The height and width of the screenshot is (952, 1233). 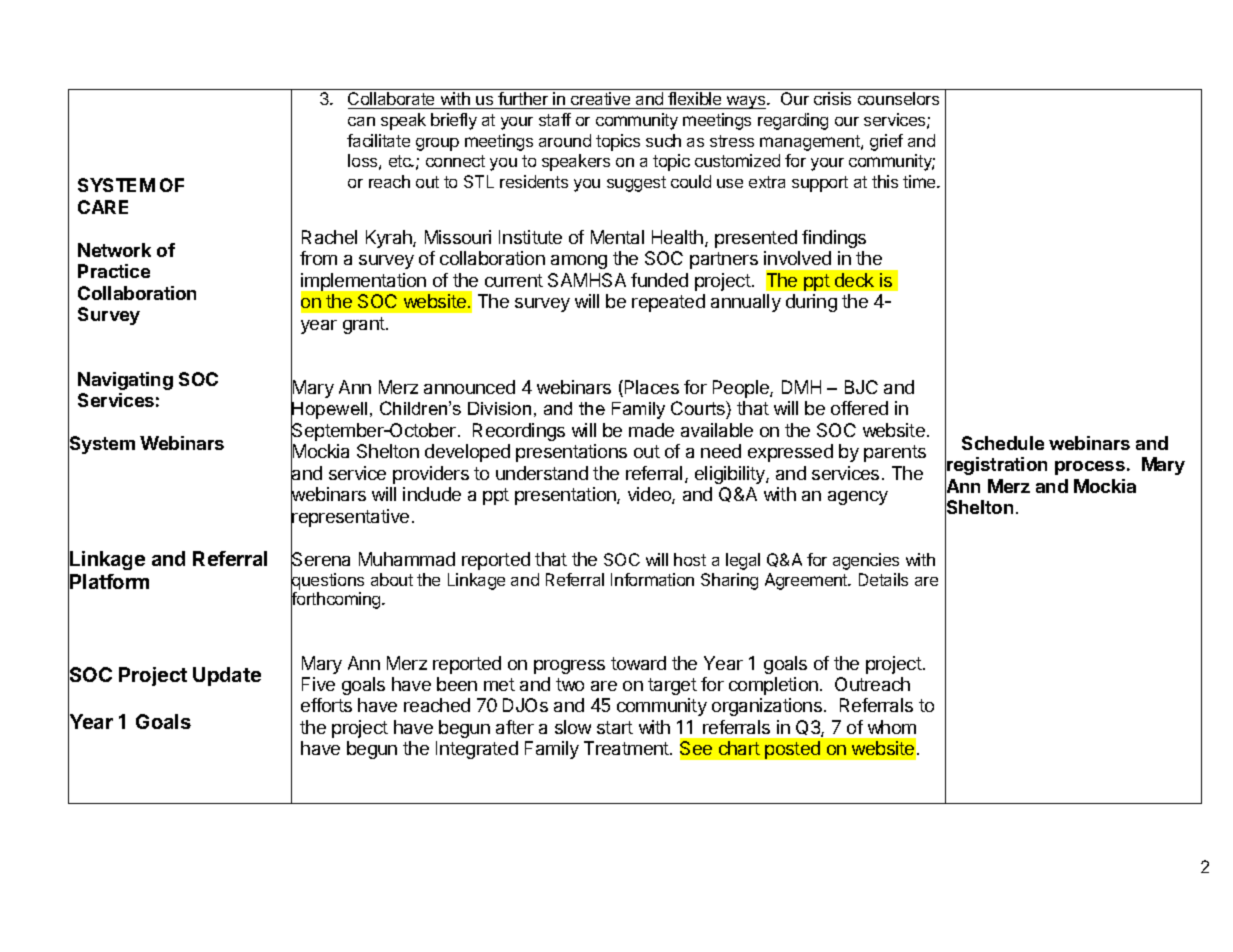 I want to click on Serena, so click(x=320, y=559).
